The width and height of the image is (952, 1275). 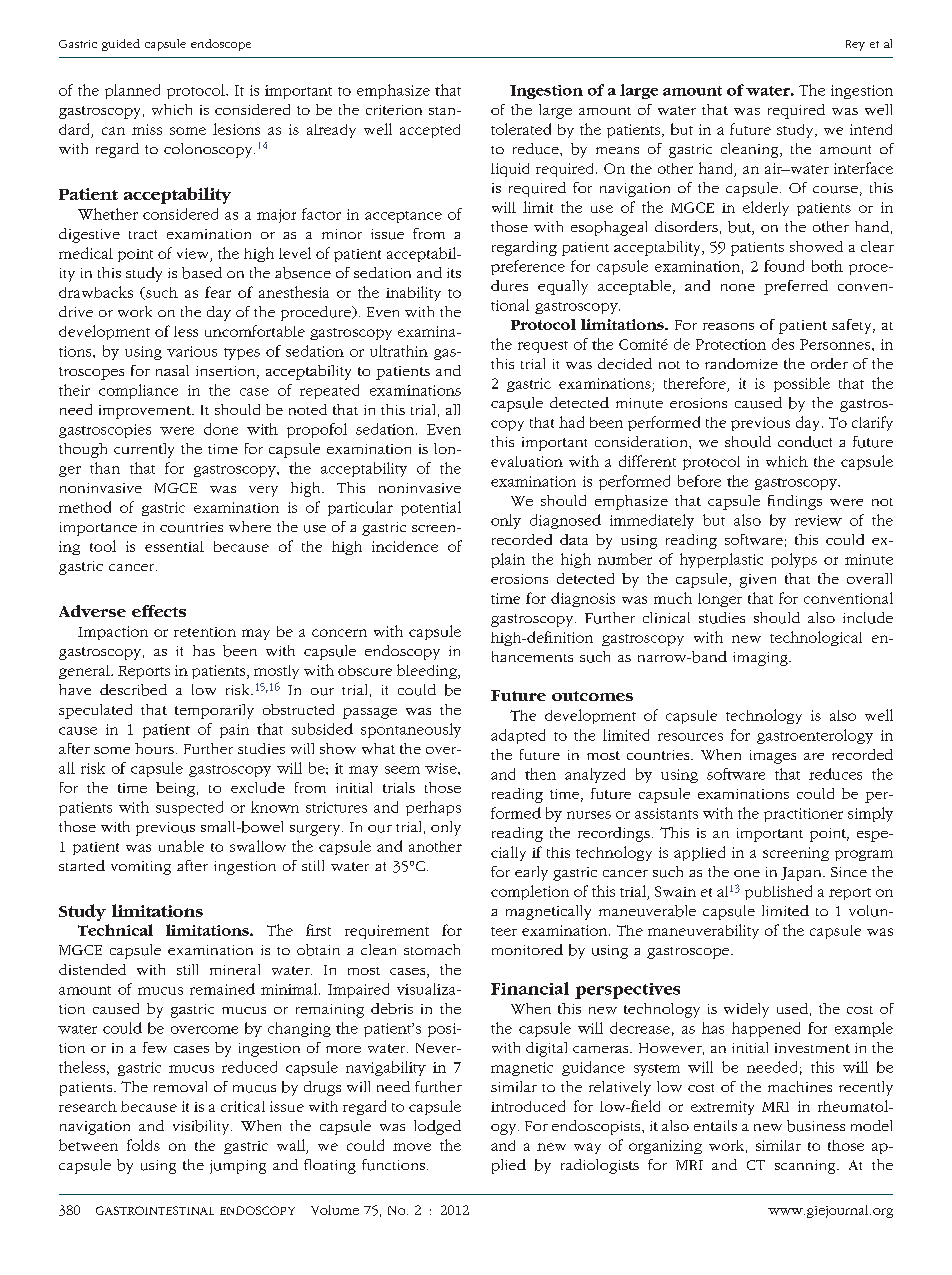 I want to click on move, so click(x=412, y=1147).
